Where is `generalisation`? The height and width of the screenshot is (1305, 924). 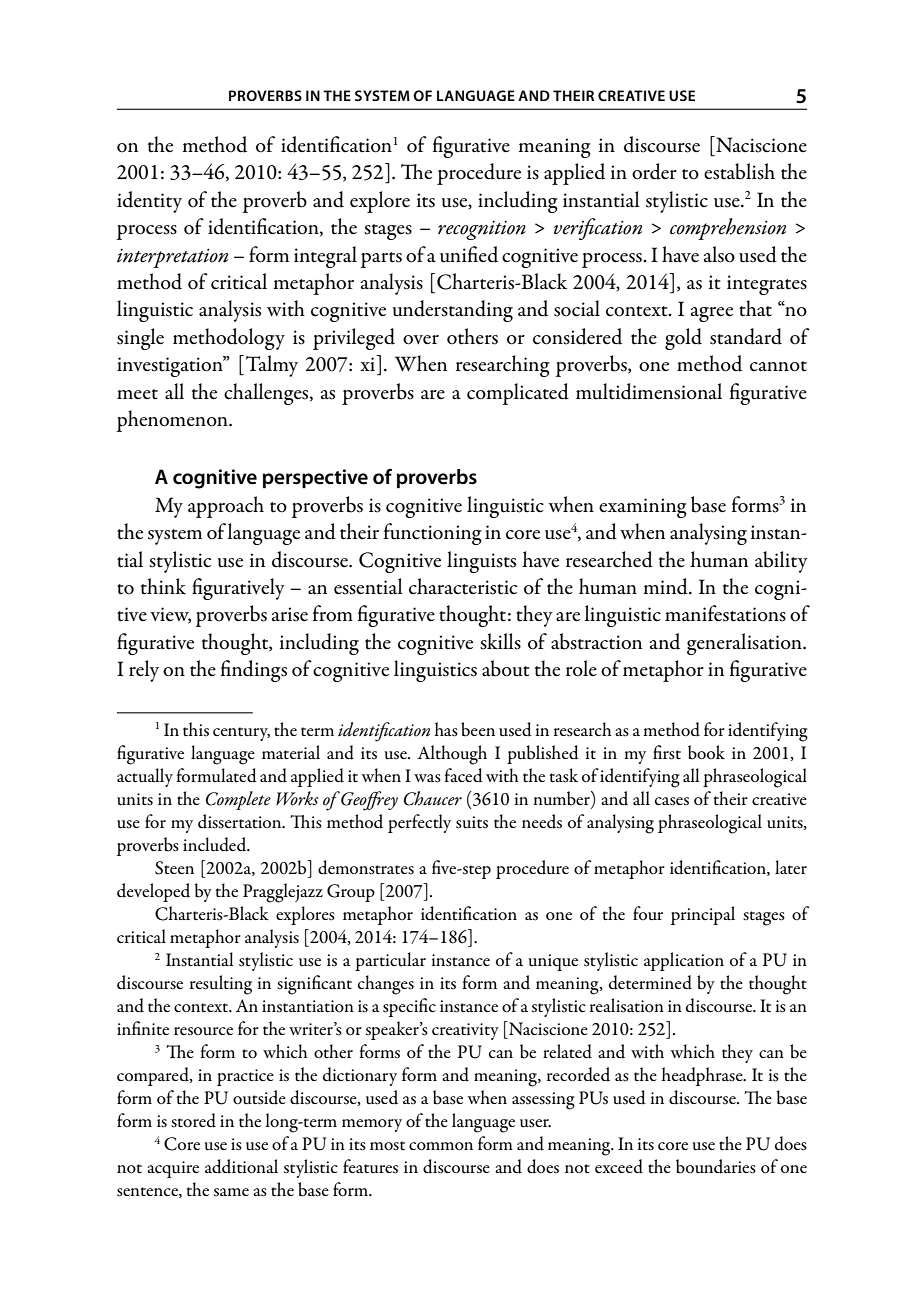
generalisation is located at coordinates (745, 644).
